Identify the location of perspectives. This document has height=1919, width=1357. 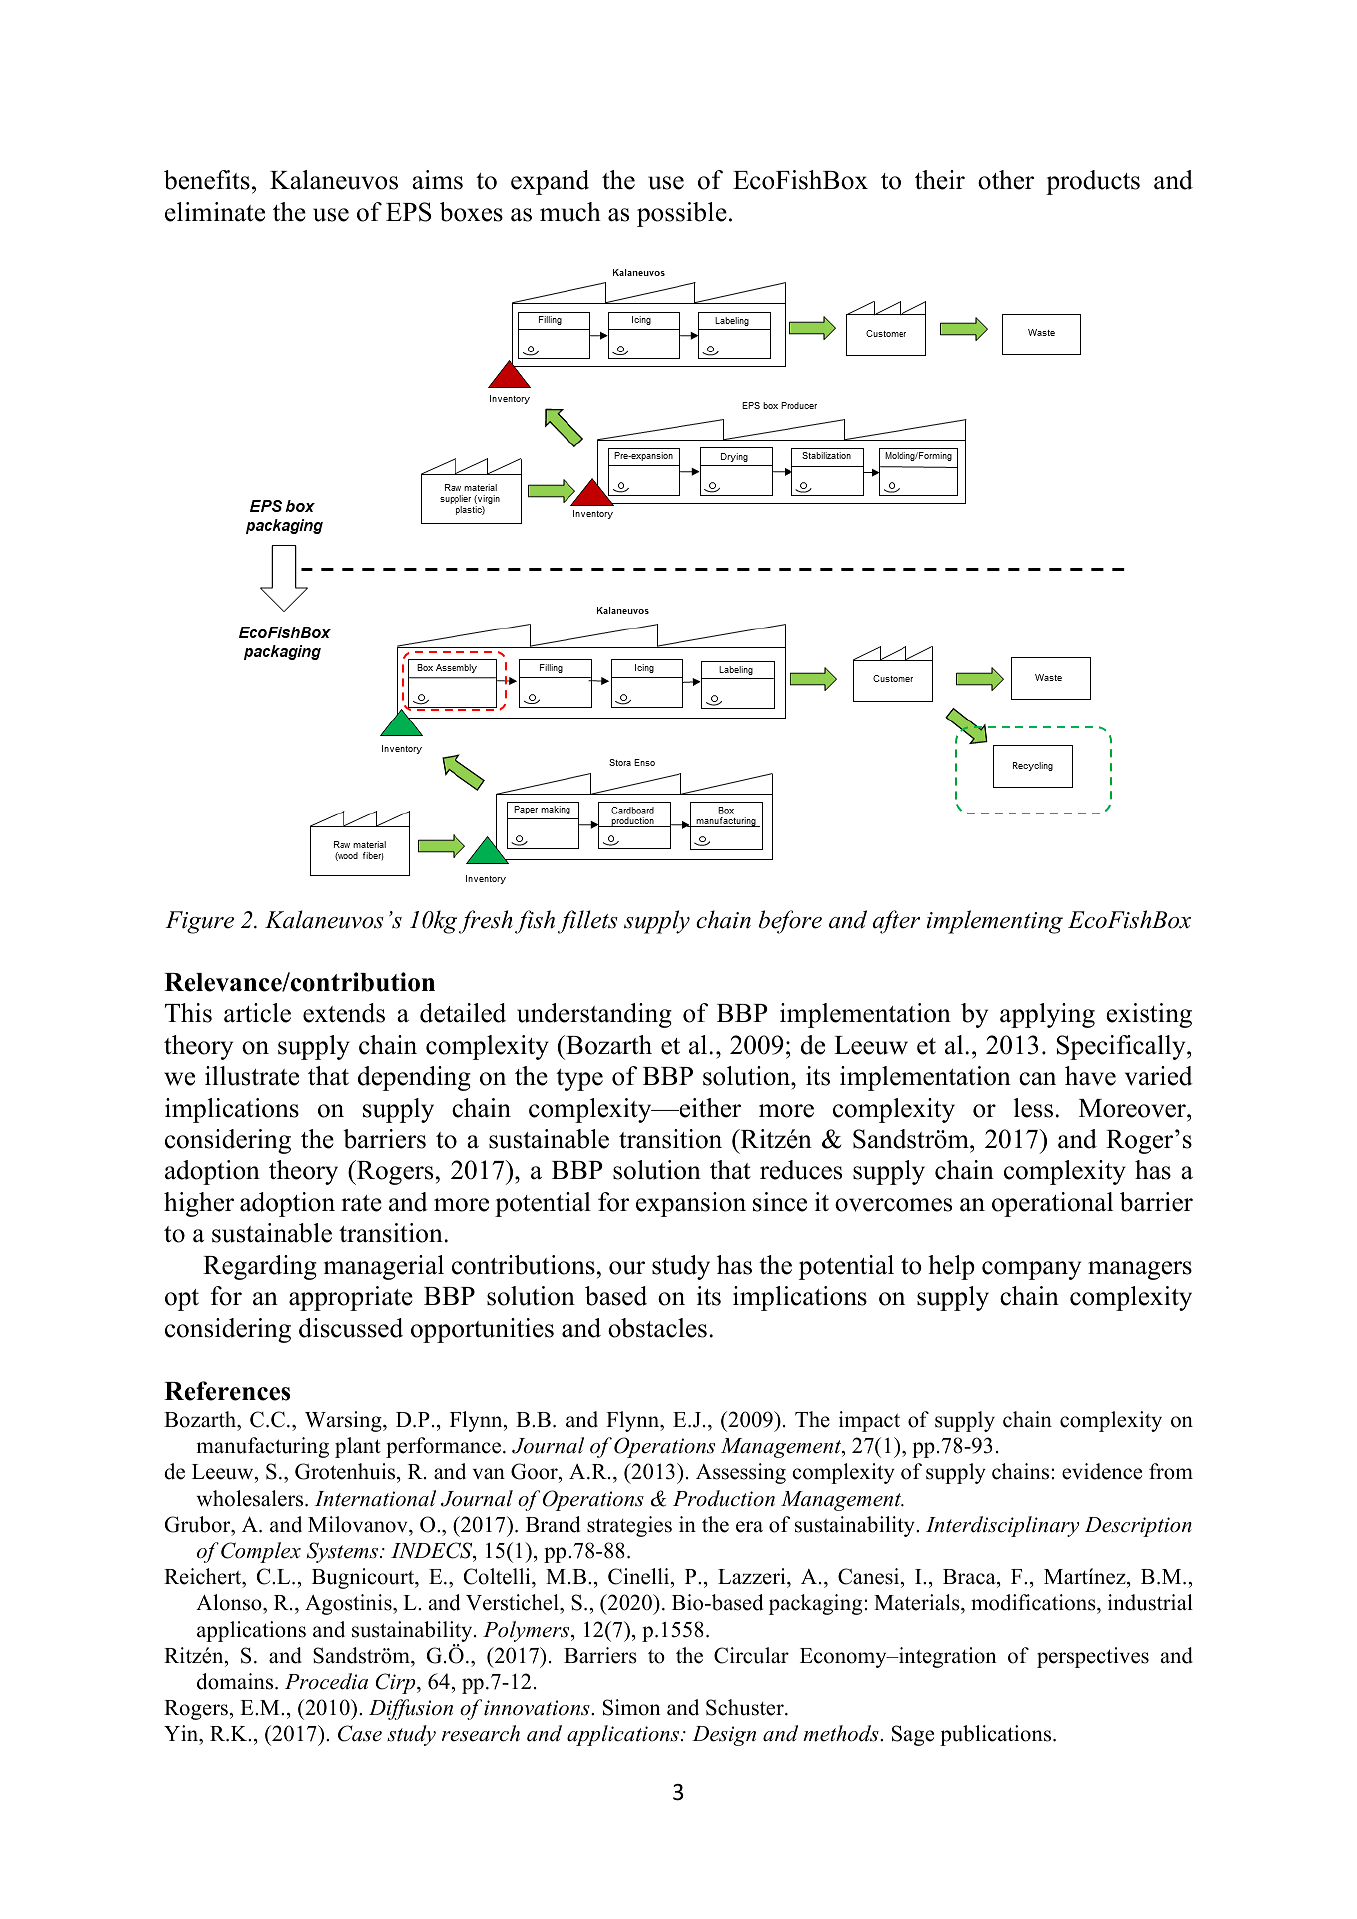
(1093, 1657).
